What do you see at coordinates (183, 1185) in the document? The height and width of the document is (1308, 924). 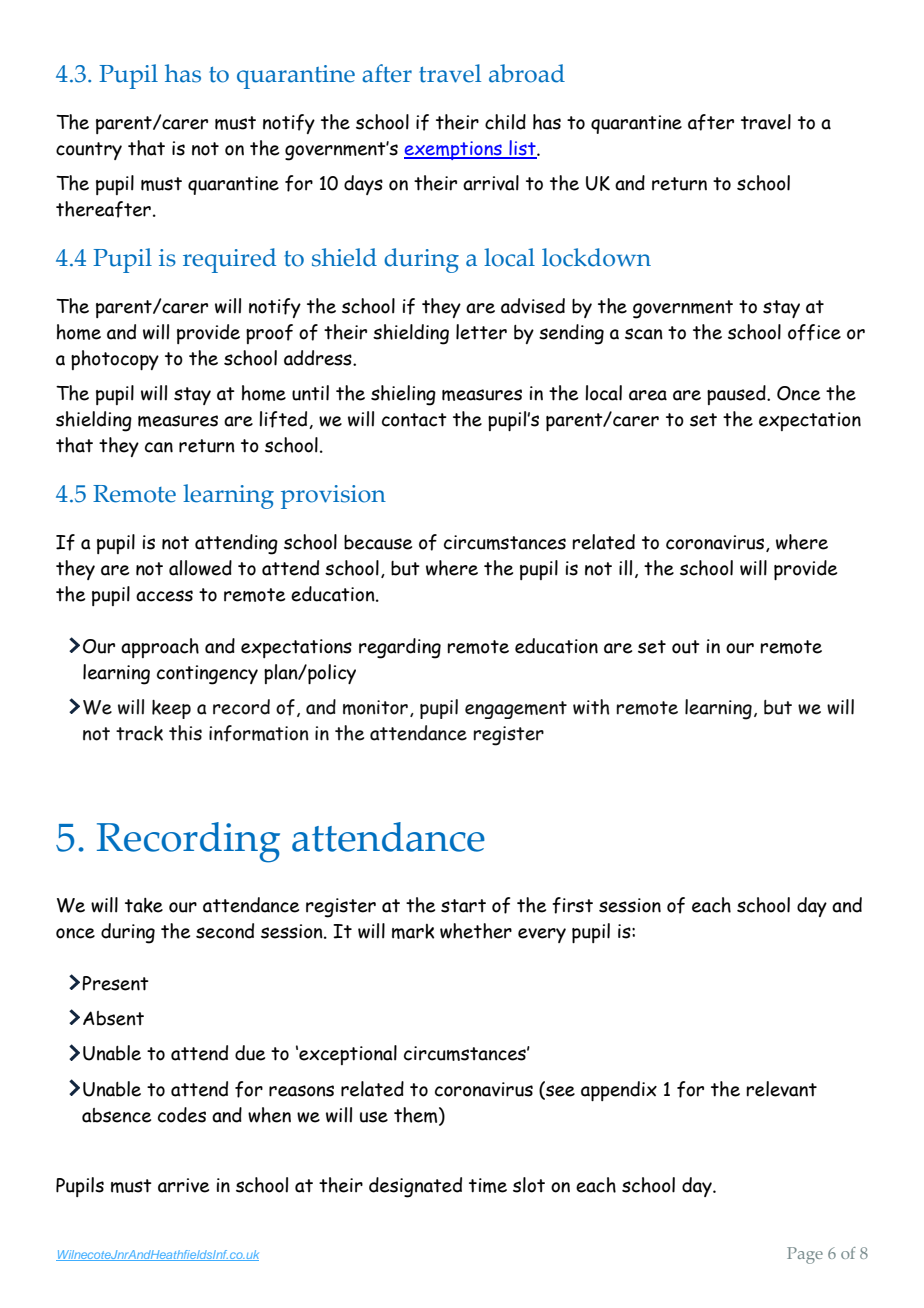 I see `arrive` at bounding box center [183, 1185].
